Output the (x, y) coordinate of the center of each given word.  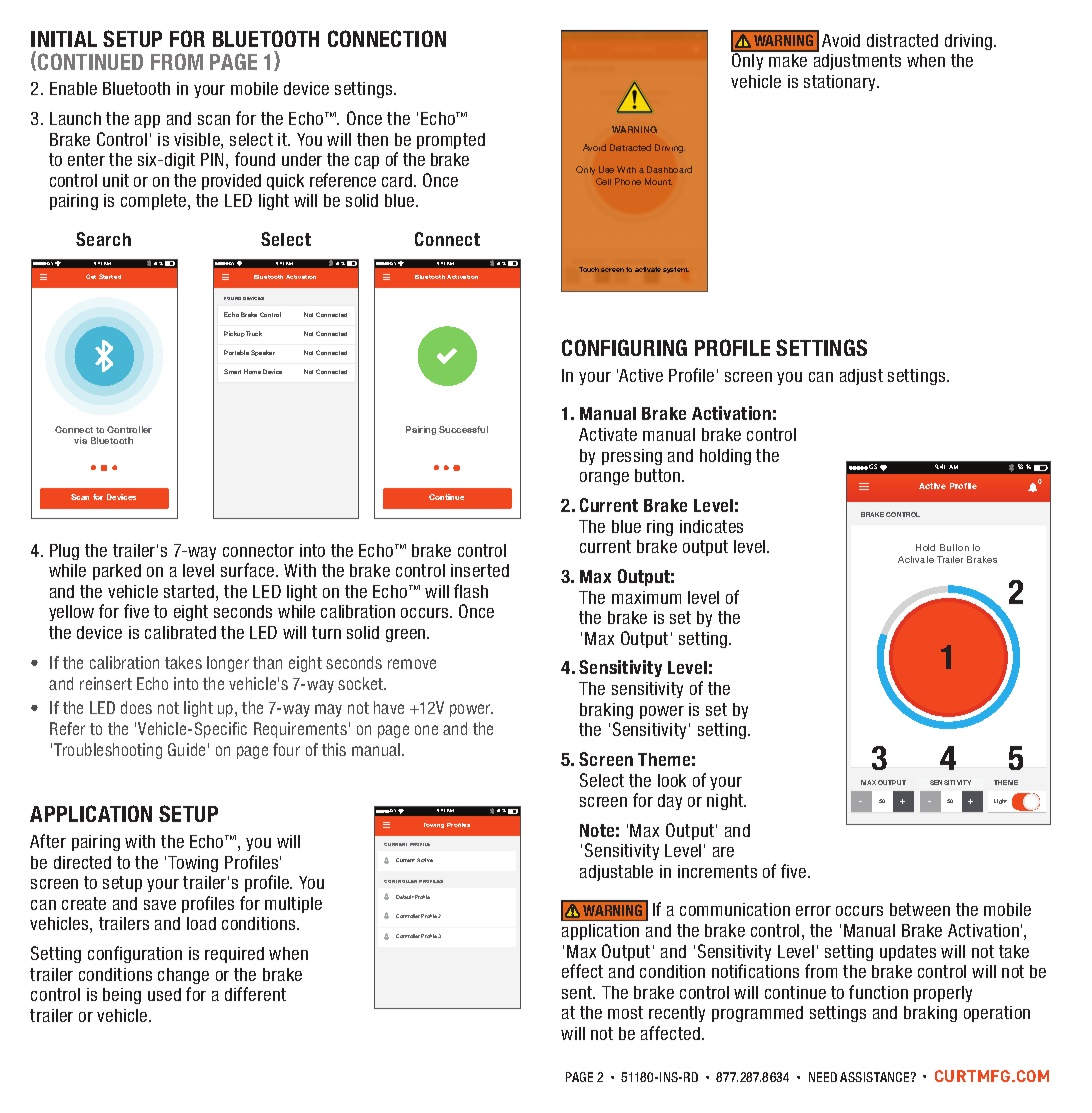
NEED (823, 1077)
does (136, 707)
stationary (841, 83)
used (164, 994)
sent (578, 992)
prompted (451, 141)
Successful (463, 429)
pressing (632, 457)
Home (252, 371)
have (389, 707)
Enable (73, 88)
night (726, 802)
